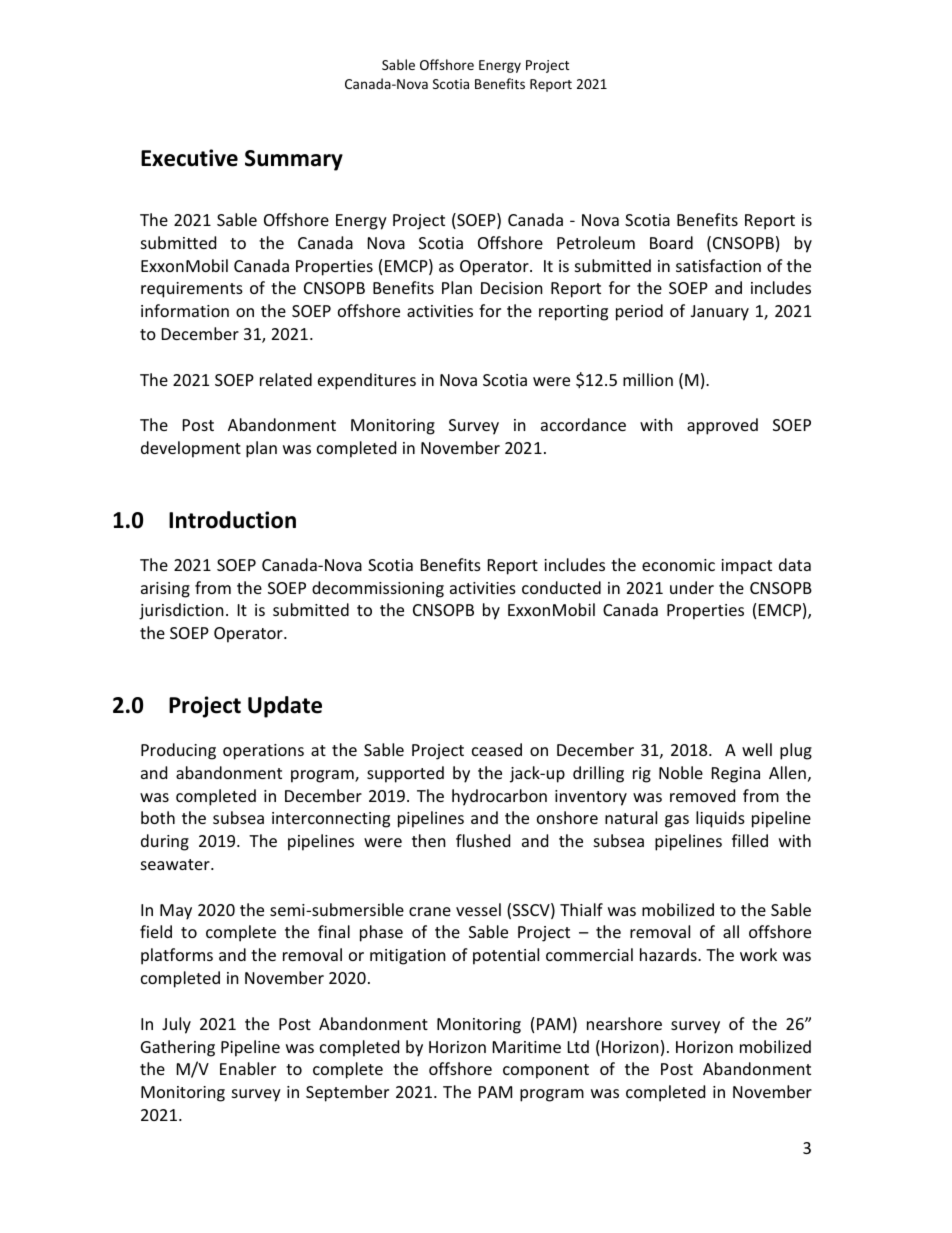 This screenshot has width=952, height=1233. I want to click on Executive, so click(189, 158).
